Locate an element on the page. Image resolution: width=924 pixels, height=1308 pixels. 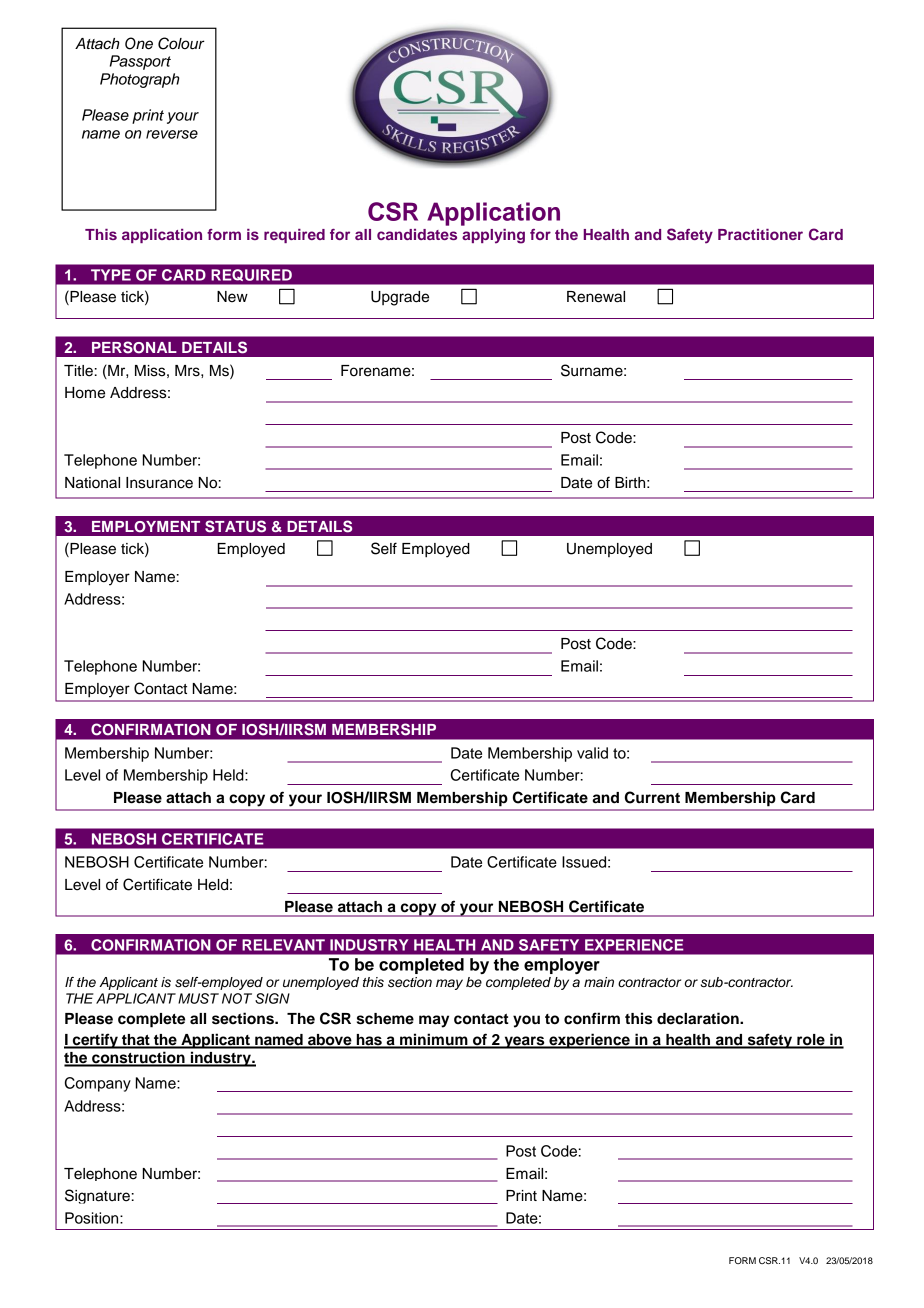
role is located at coordinates (811, 1041).
